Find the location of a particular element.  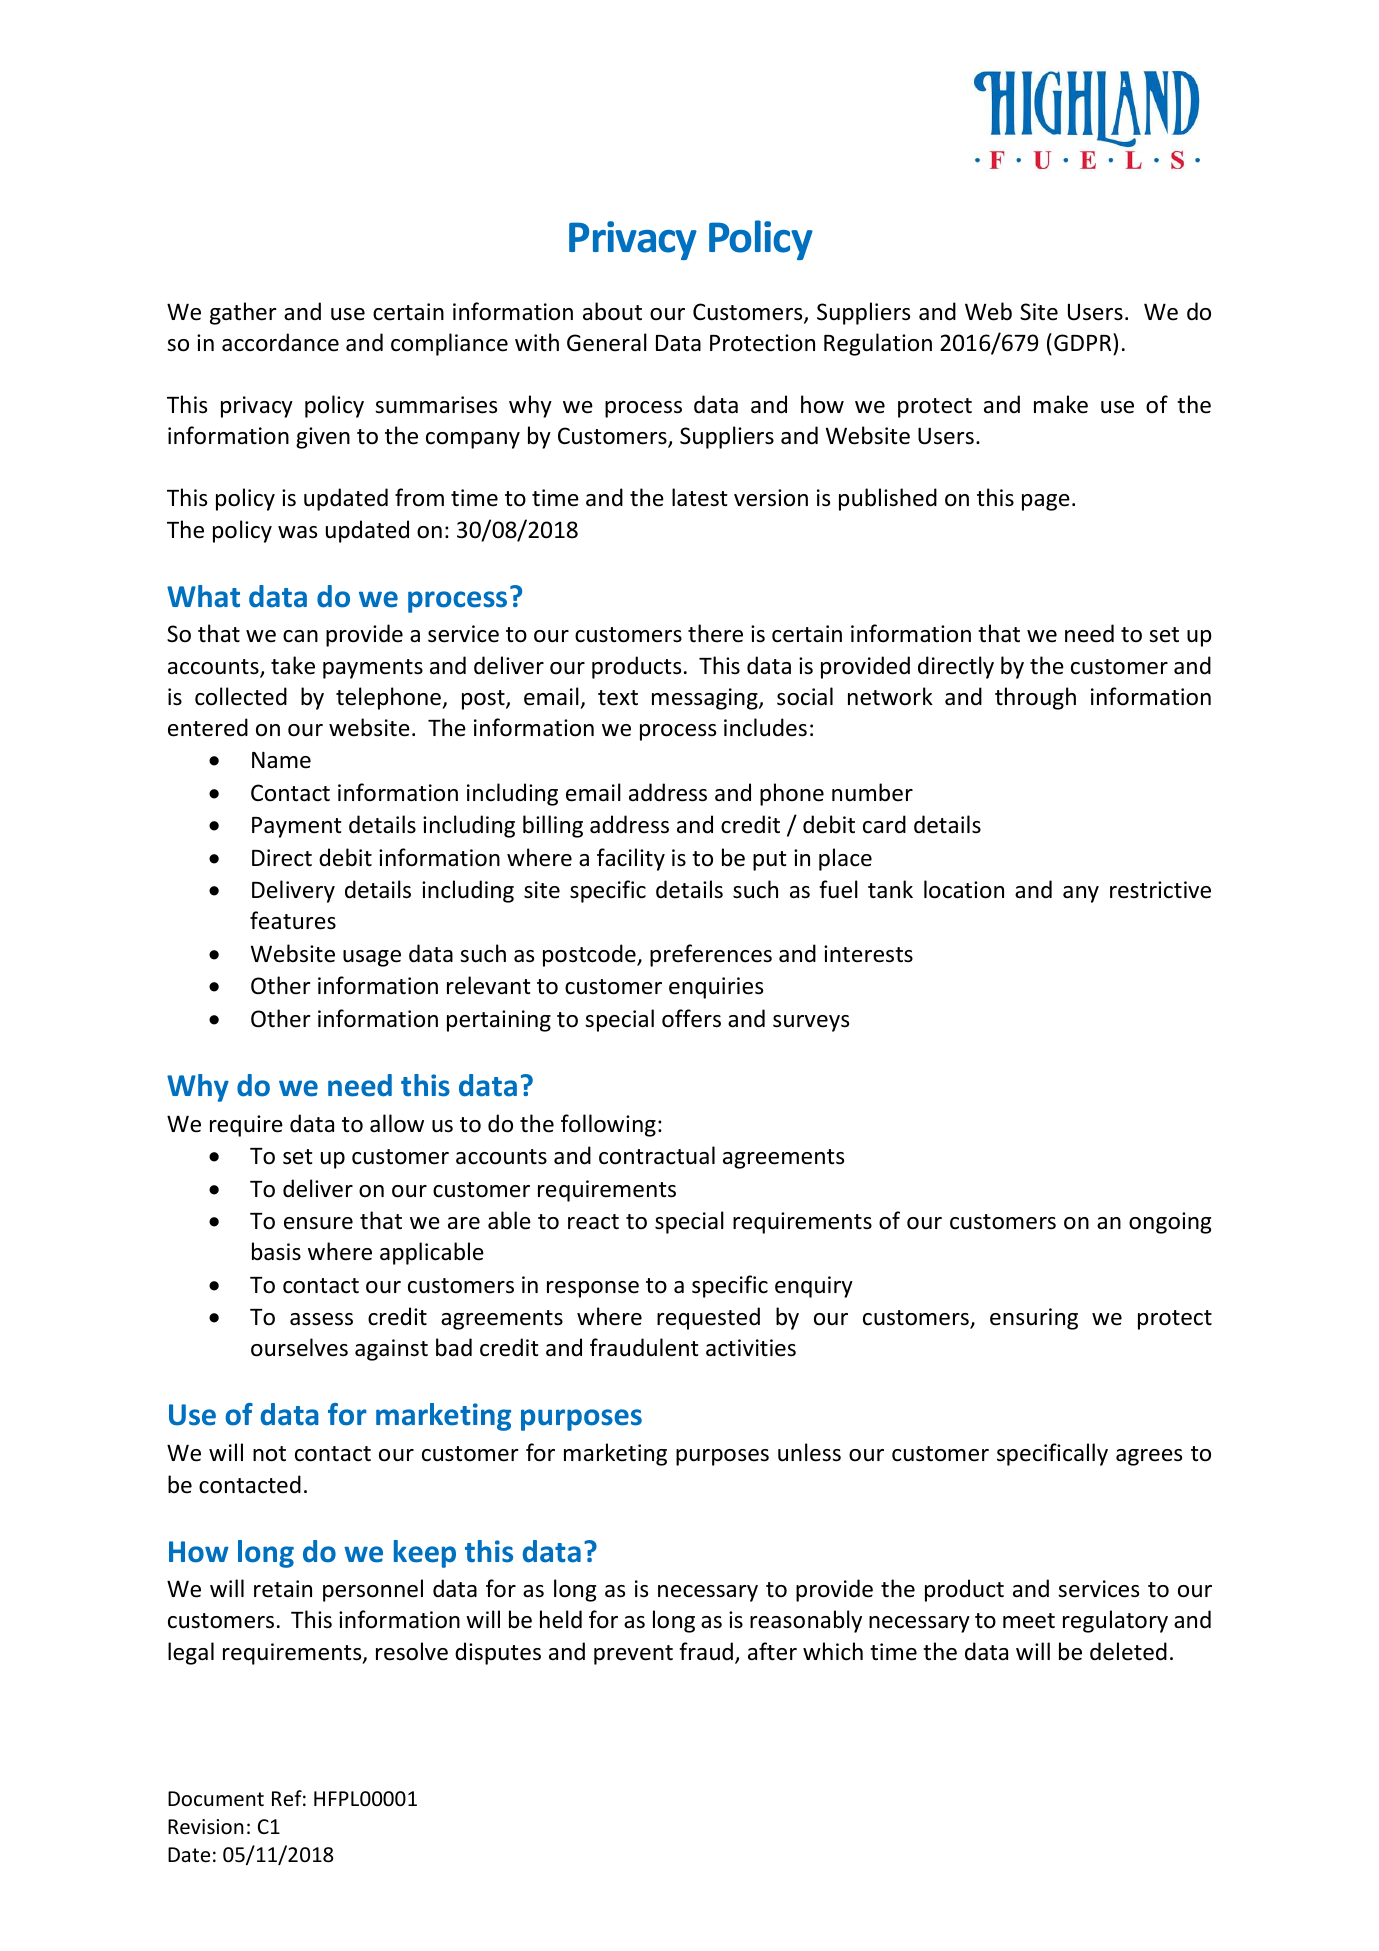

activities is located at coordinates (751, 1348).
